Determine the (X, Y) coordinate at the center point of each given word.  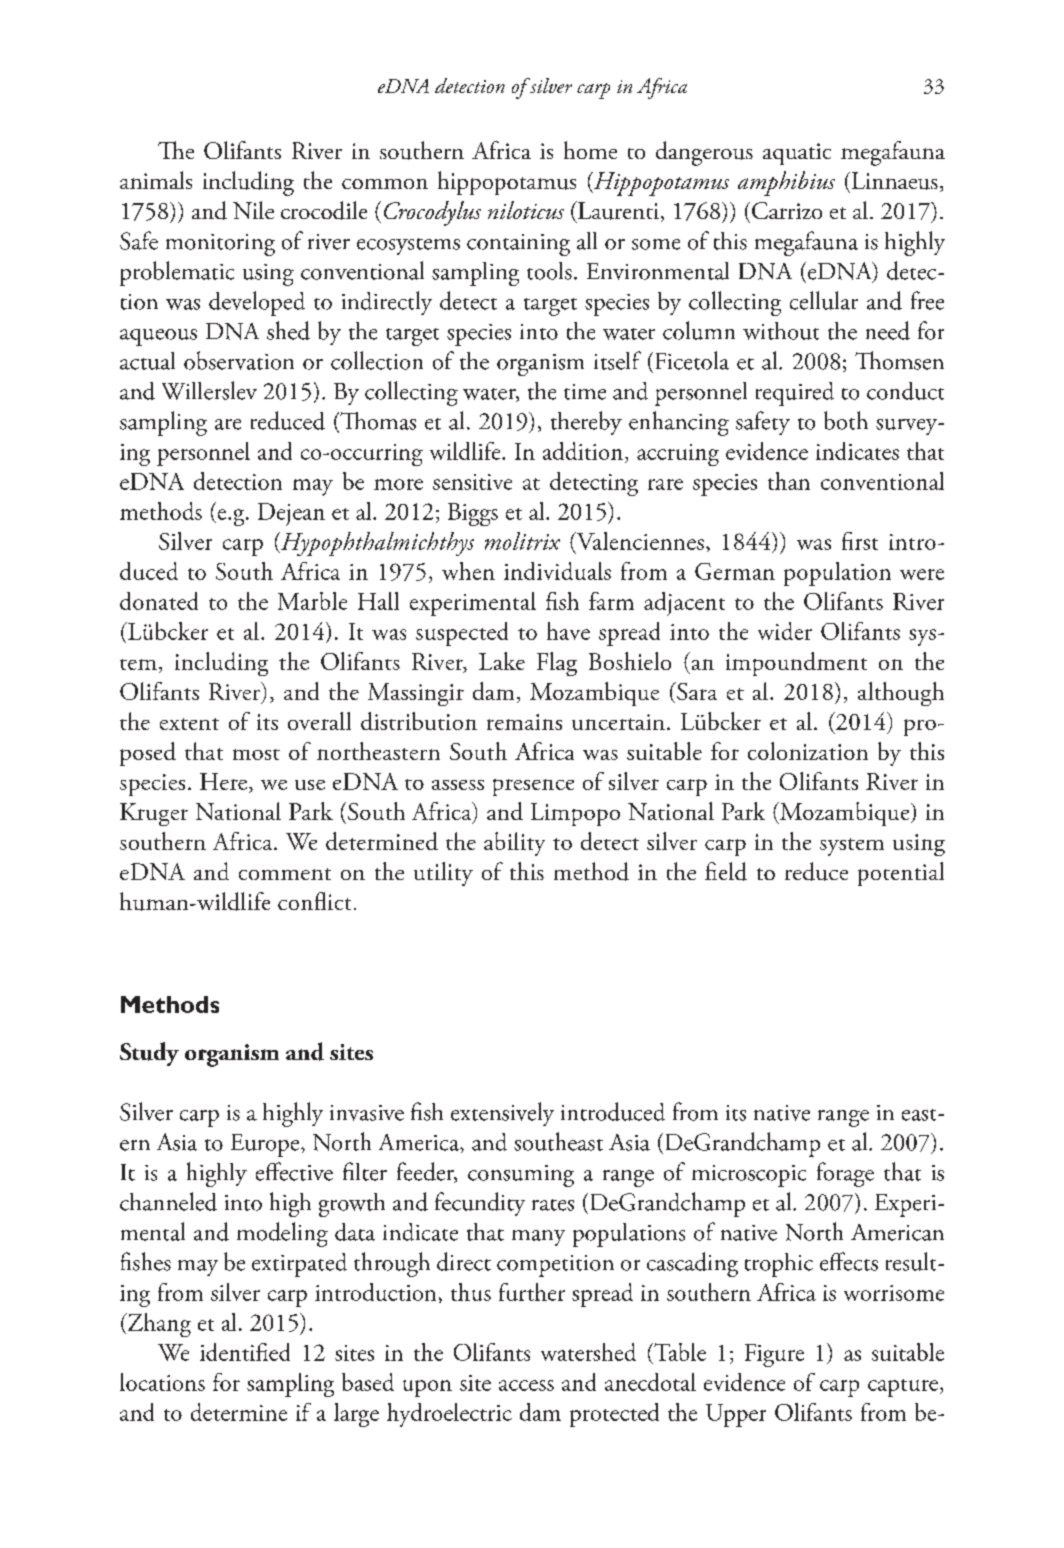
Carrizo (787, 210)
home (590, 150)
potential (901, 874)
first (860, 541)
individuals (557, 571)
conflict (314, 901)
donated (159, 601)
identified (245, 1352)
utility (443, 874)
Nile (253, 210)
